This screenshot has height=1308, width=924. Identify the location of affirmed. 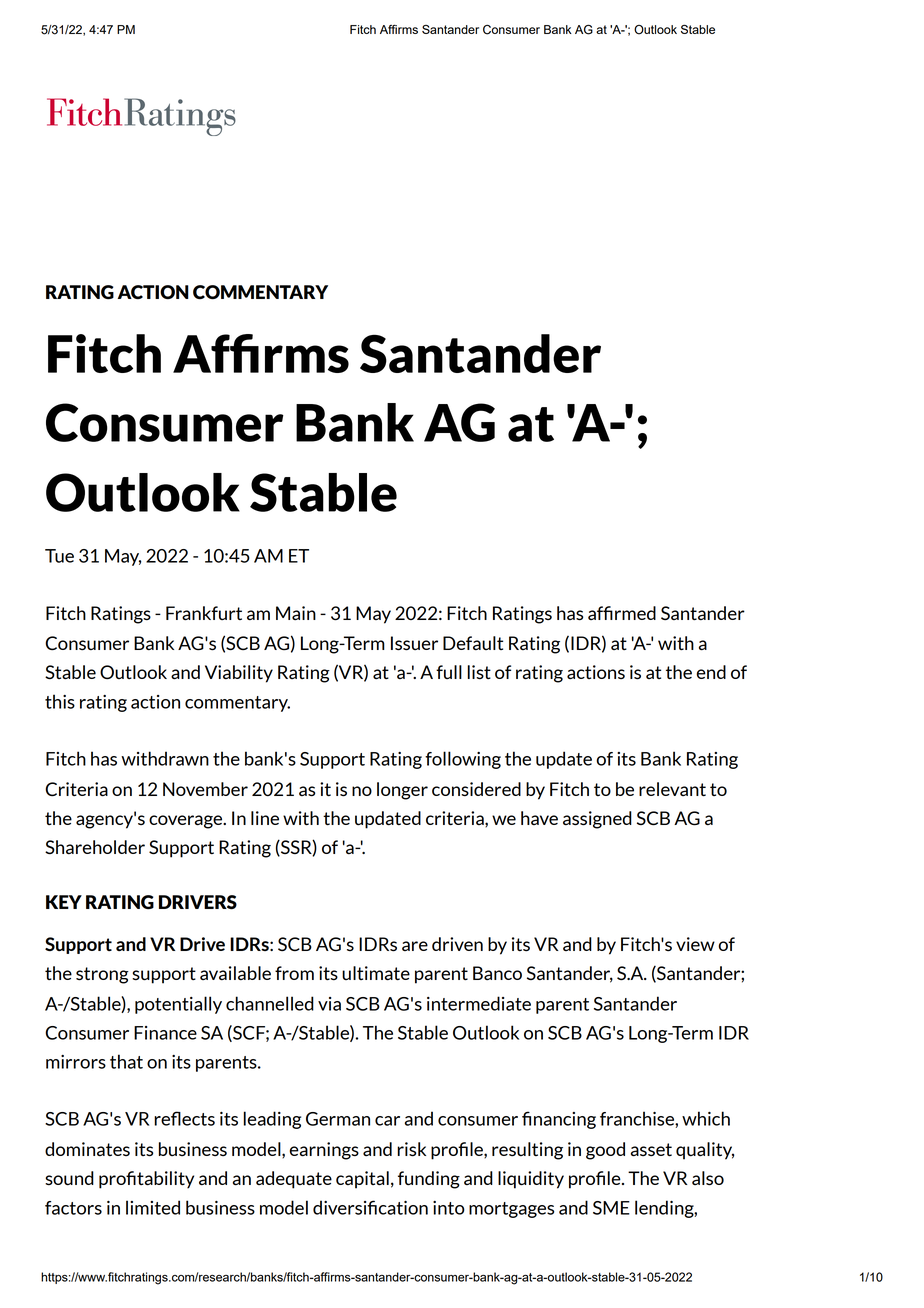
(622, 613).
